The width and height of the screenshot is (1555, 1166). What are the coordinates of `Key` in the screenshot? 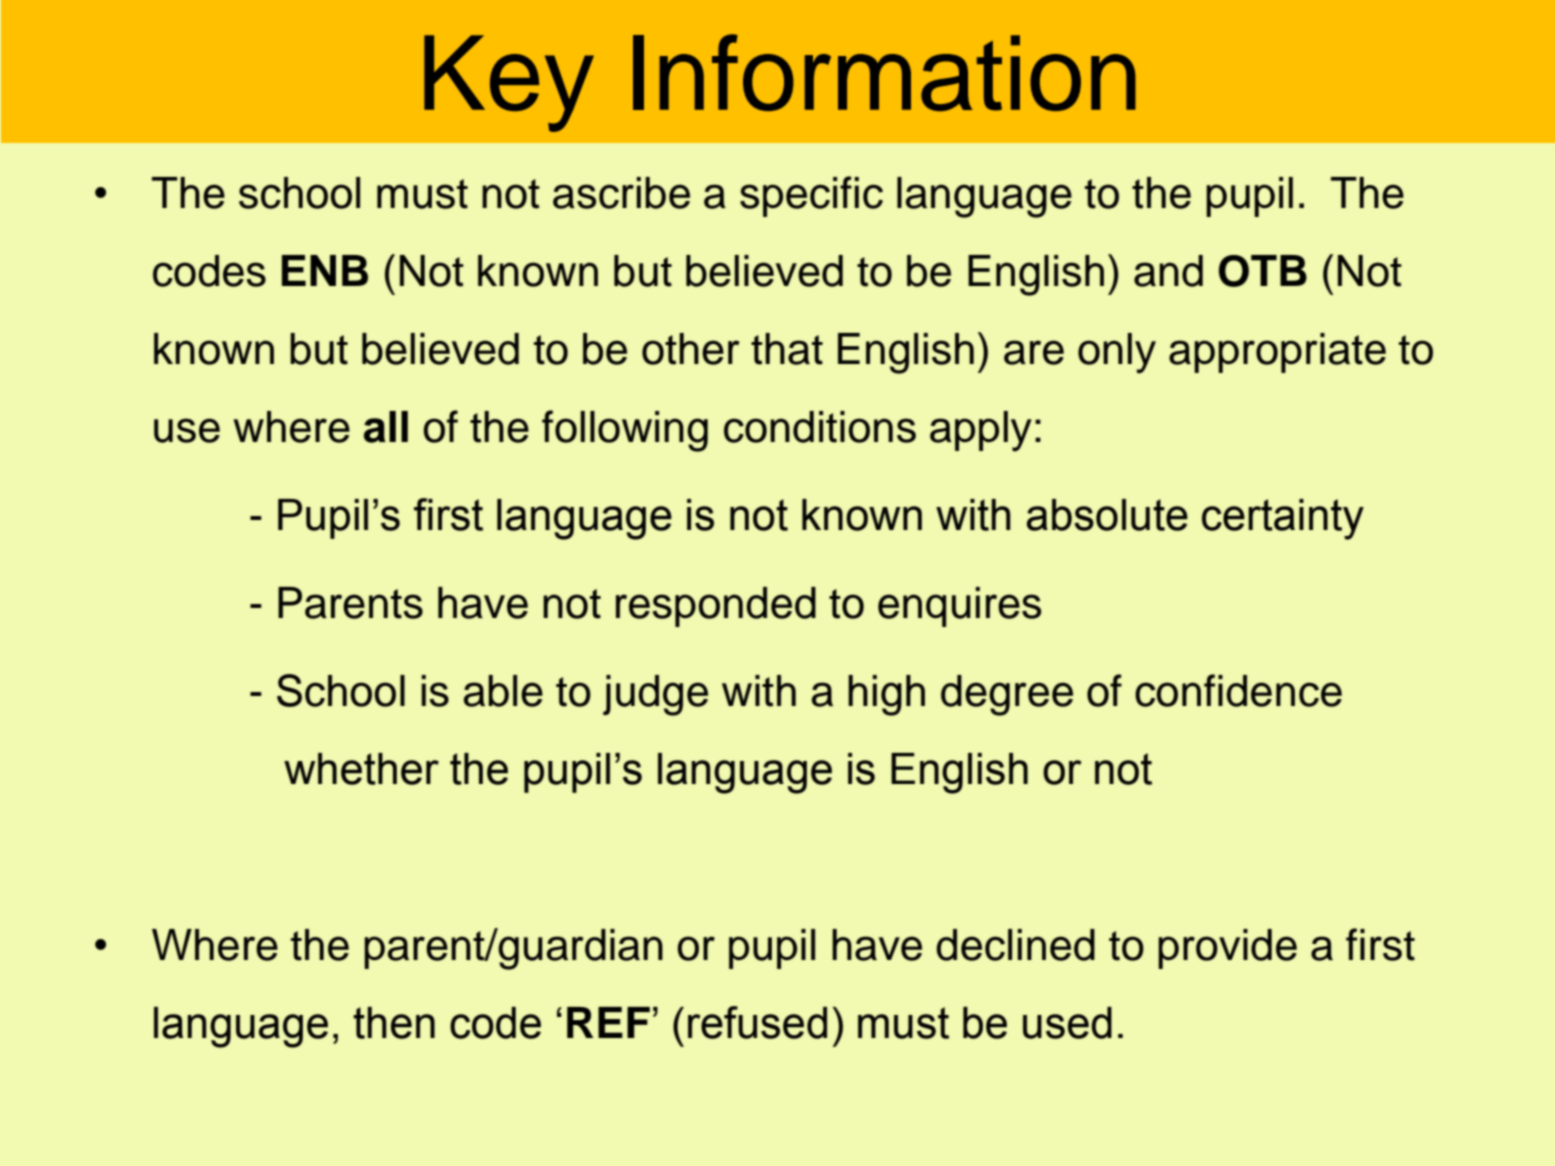 It's located at (509, 83).
